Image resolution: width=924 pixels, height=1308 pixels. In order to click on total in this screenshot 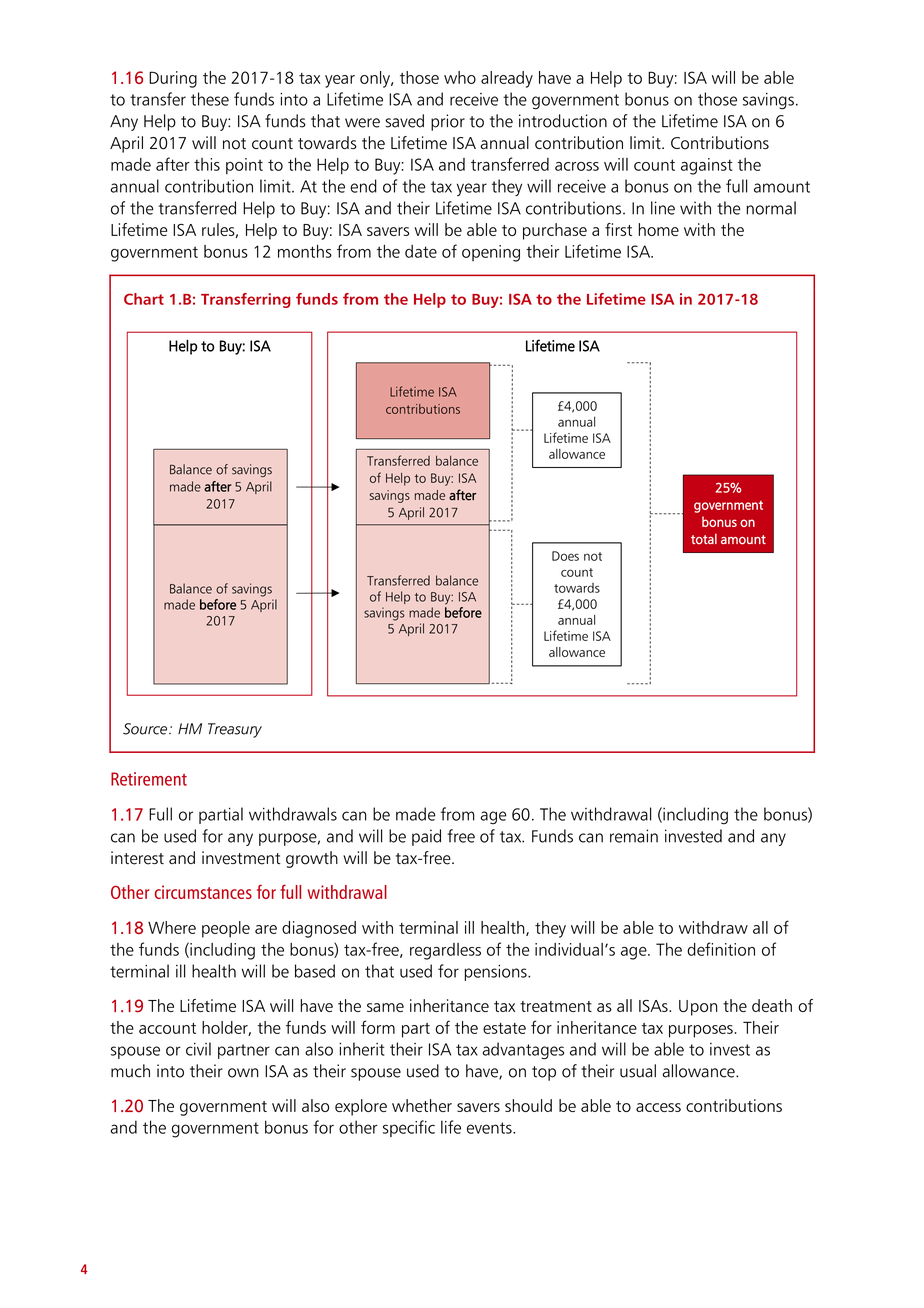, I will do `click(704, 539)`.
